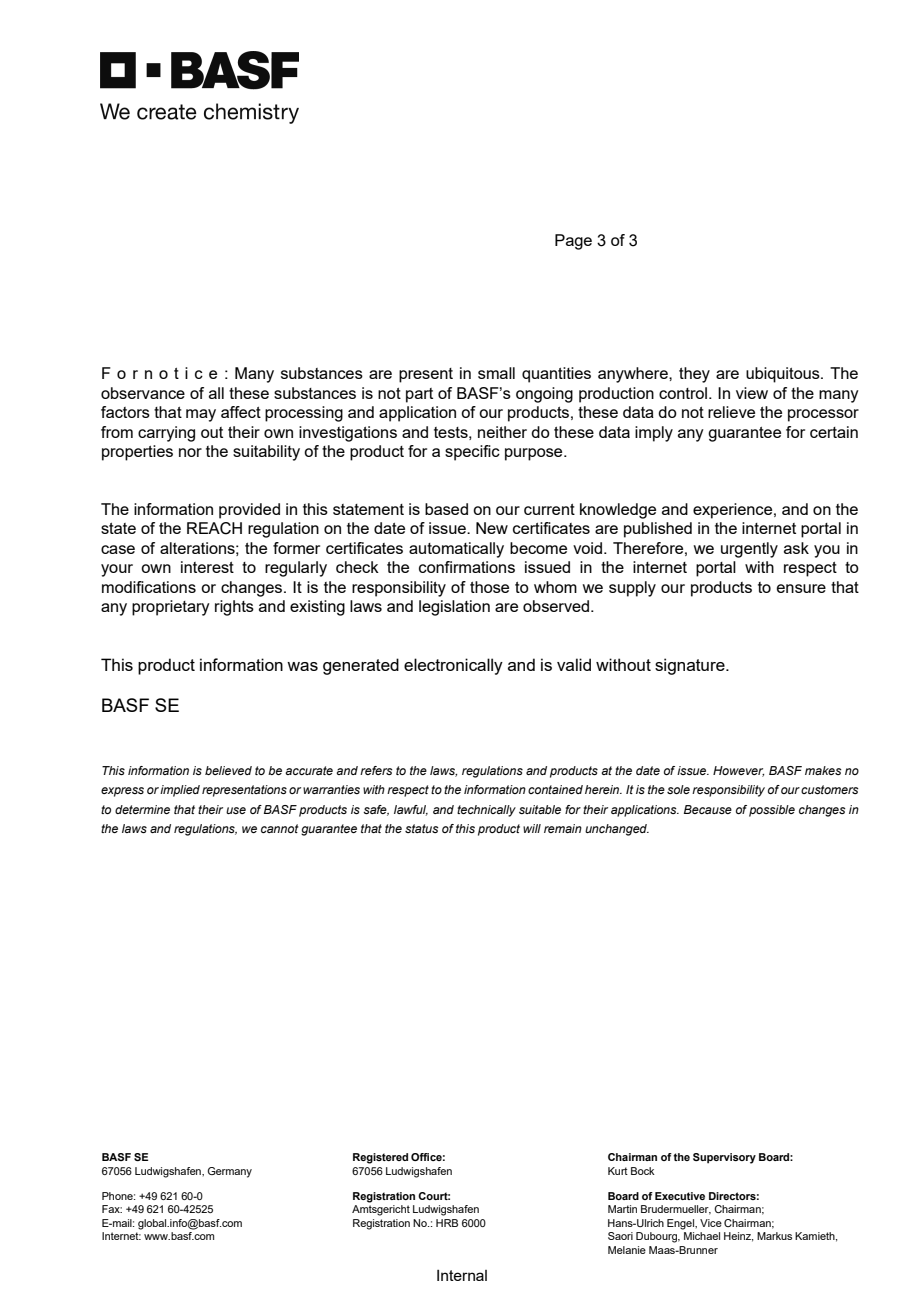 Image resolution: width=924 pixels, height=1308 pixels. I want to click on HRB, so click(447, 1223).
